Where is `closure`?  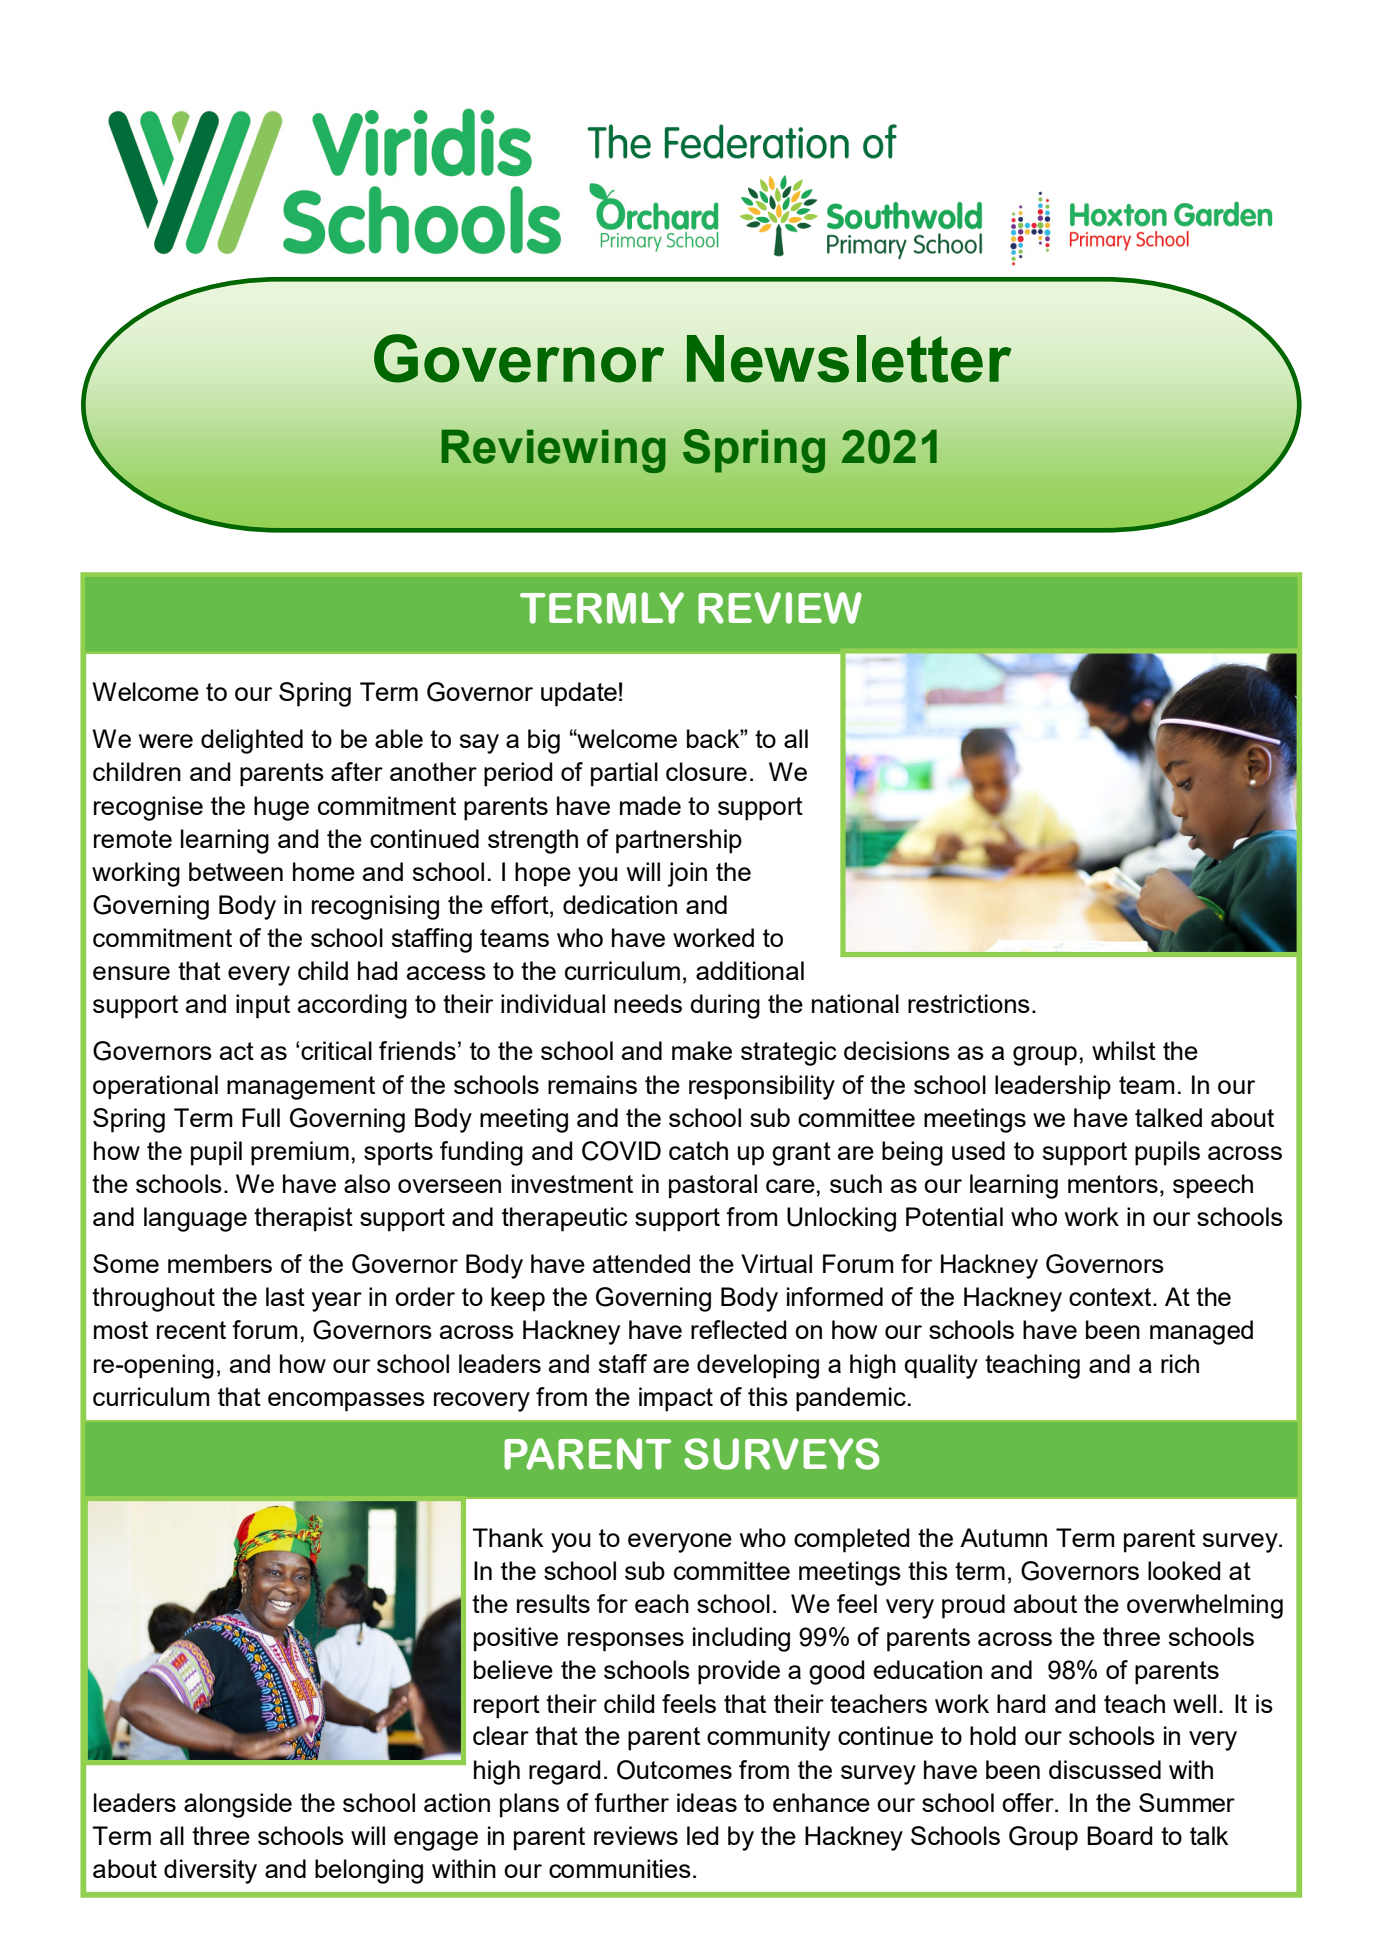 closure is located at coordinates (706, 771).
